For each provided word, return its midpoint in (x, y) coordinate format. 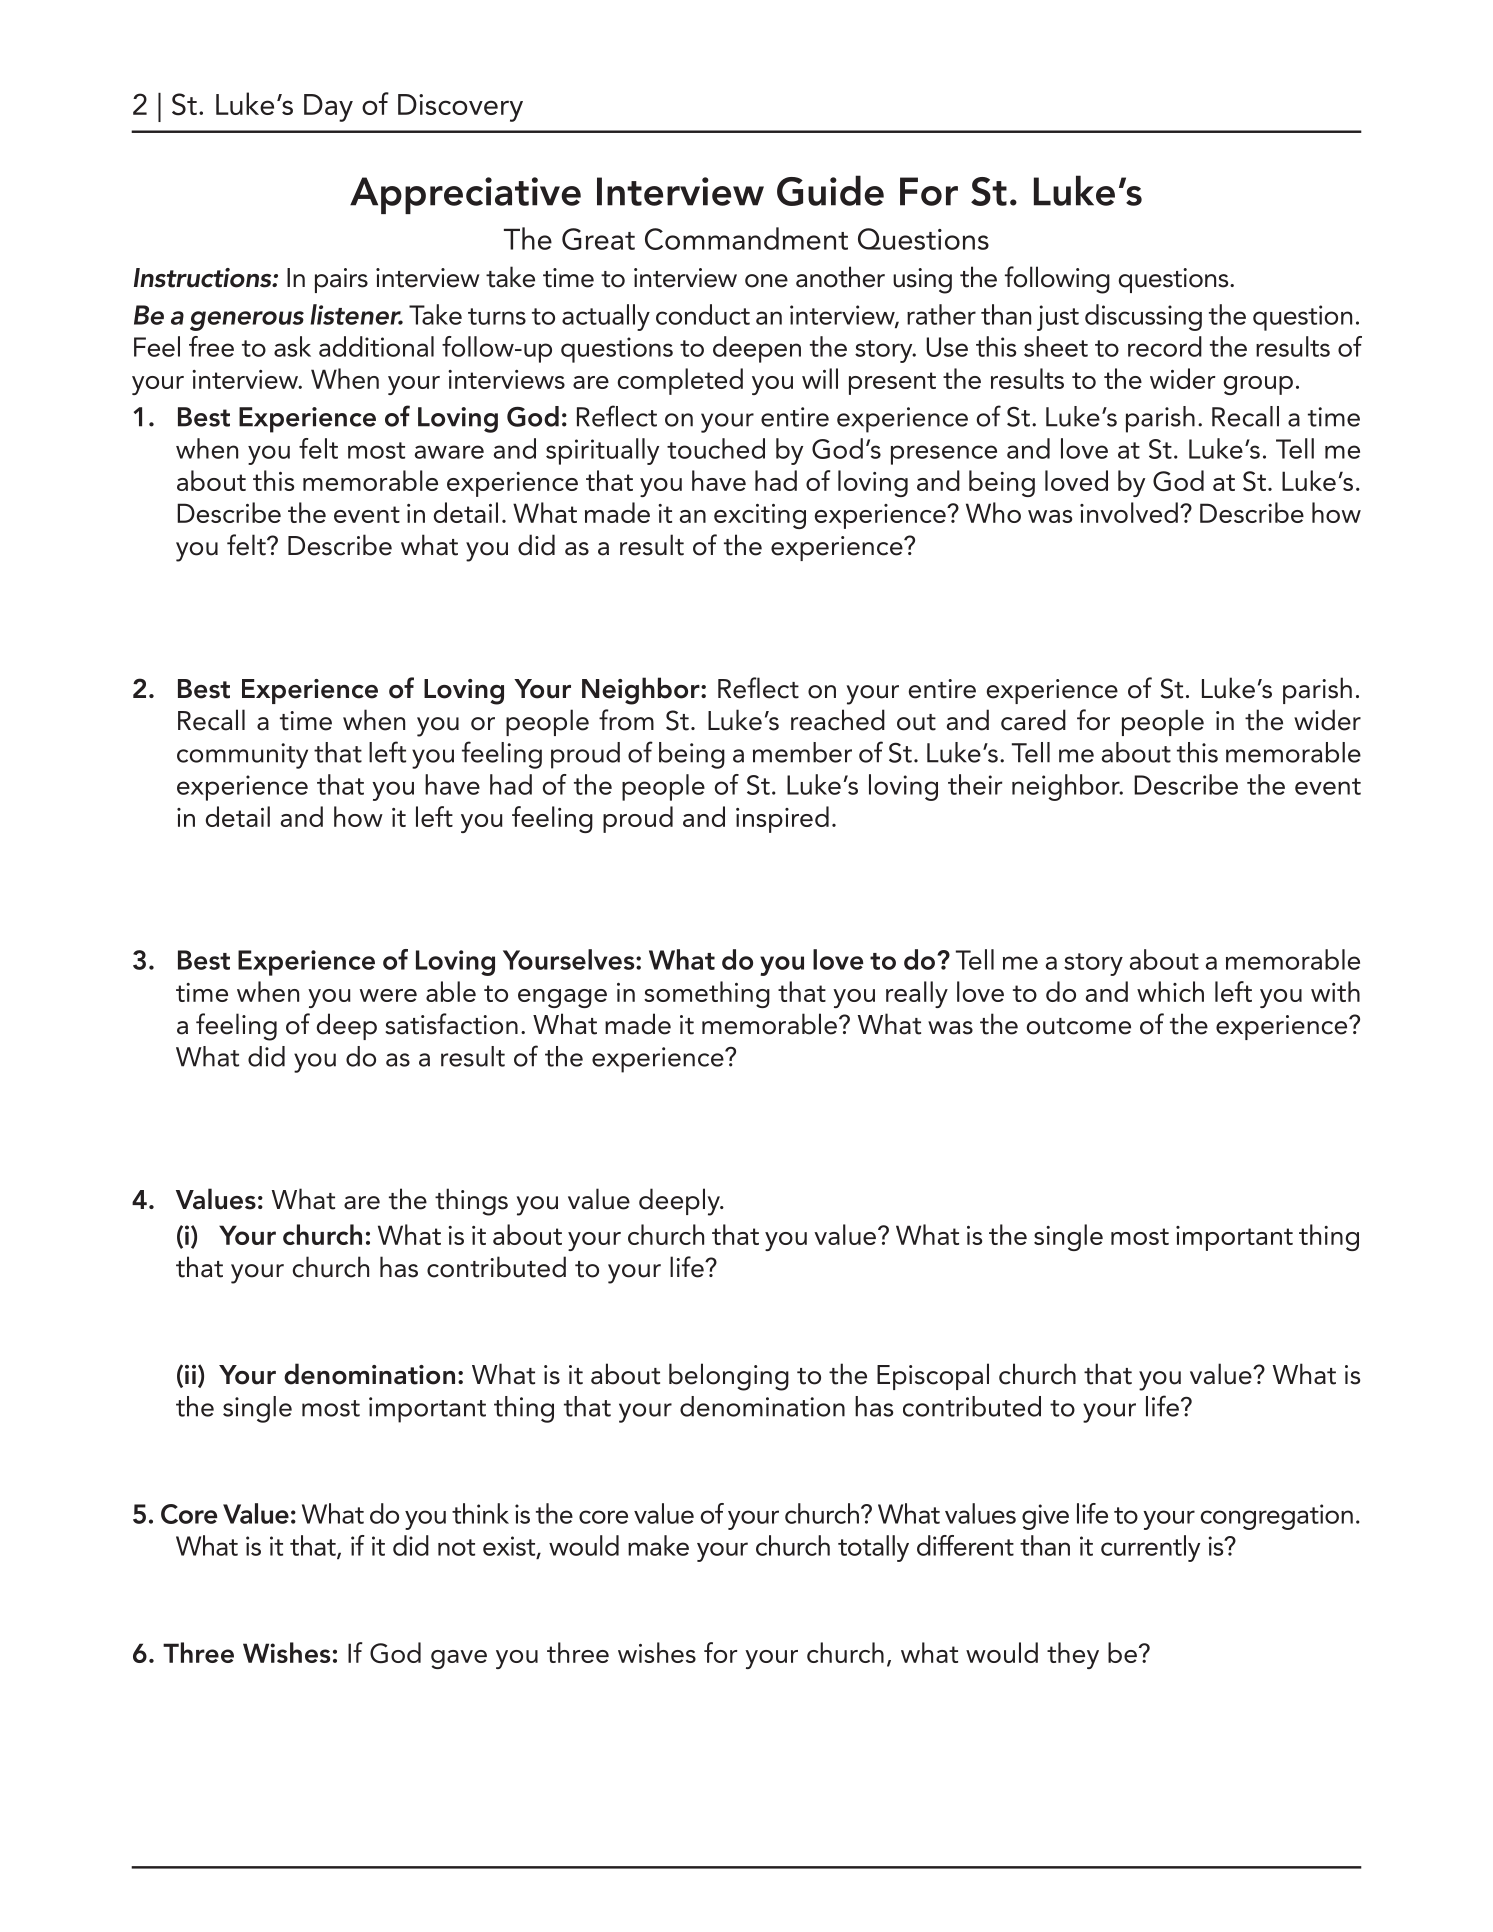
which (1170, 991)
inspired (782, 819)
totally (873, 1548)
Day (328, 108)
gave (459, 1659)
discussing (1143, 317)
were (388, 995)
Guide (830, 190)
